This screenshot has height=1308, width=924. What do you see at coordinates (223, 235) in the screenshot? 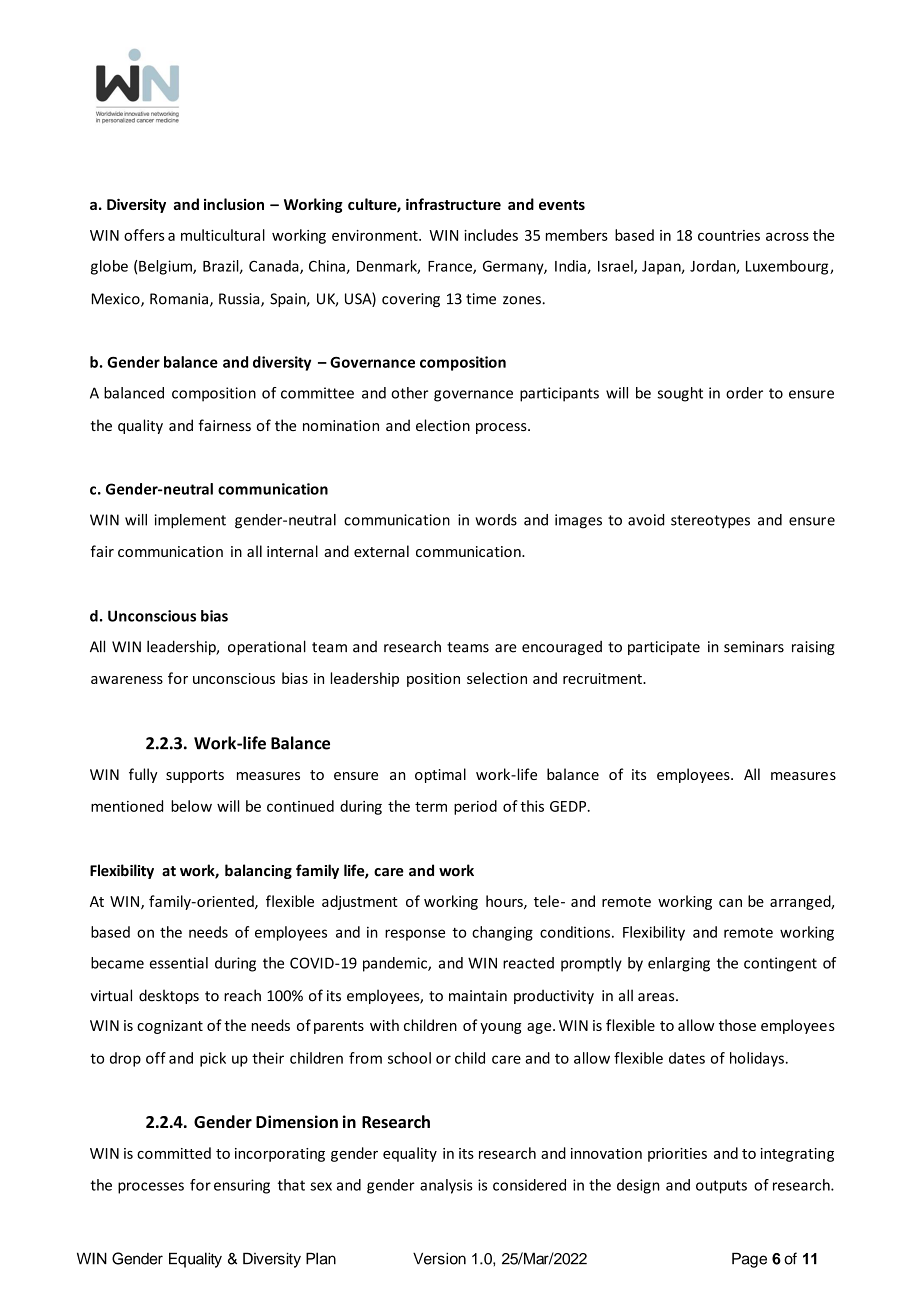
I see `multicultural` at bounding box center [223, 235].
